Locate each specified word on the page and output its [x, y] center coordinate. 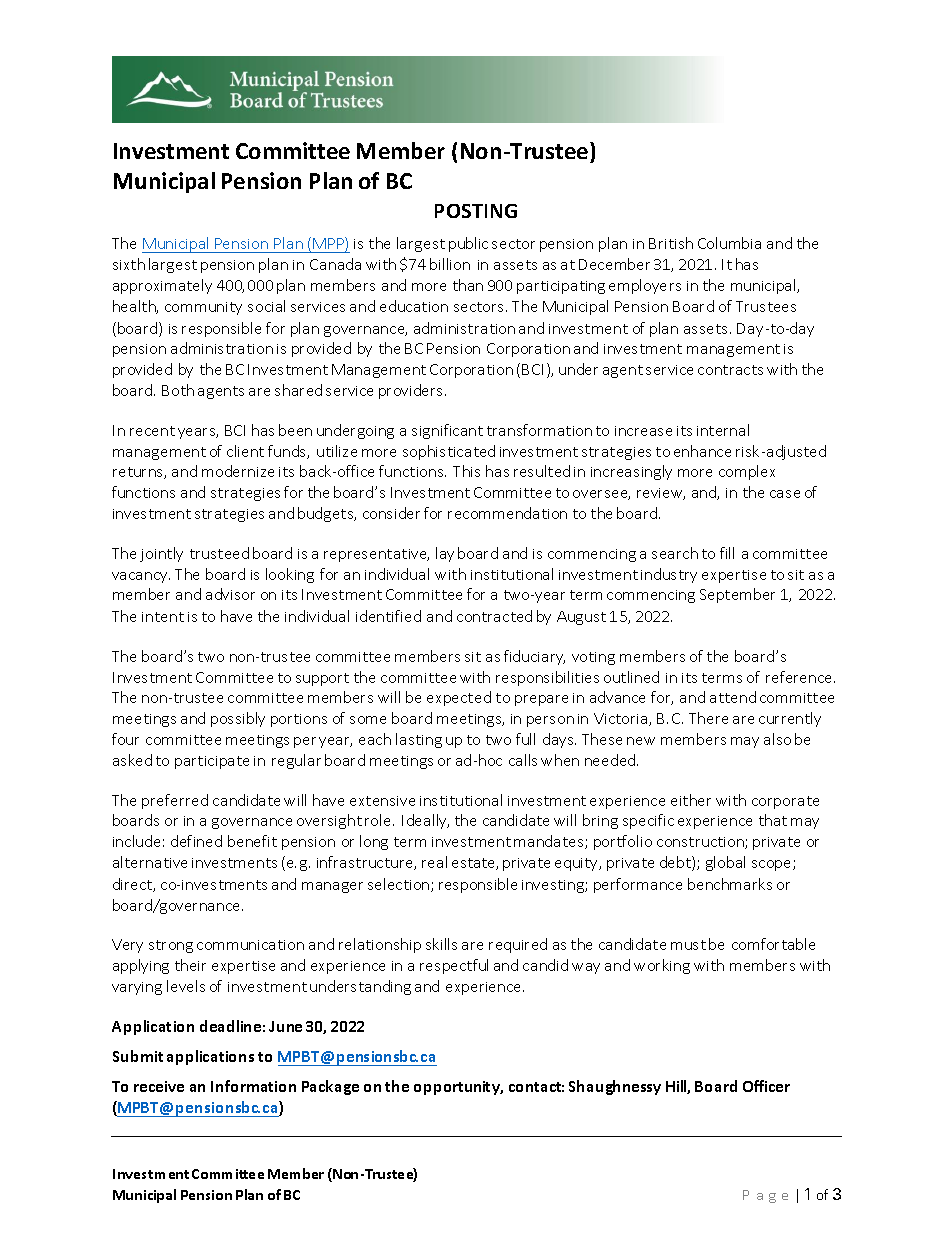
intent [163, 617]
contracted [494, 616]
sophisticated [449, 452]
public [468, 244]
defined [196, 841]
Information [253, 1086]
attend [733, 697]
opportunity [458, 1088]
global [725, 863]
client [245, 451]
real [434, 862]
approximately [162, 286]
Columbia [729, 243]
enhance [702, 451]
